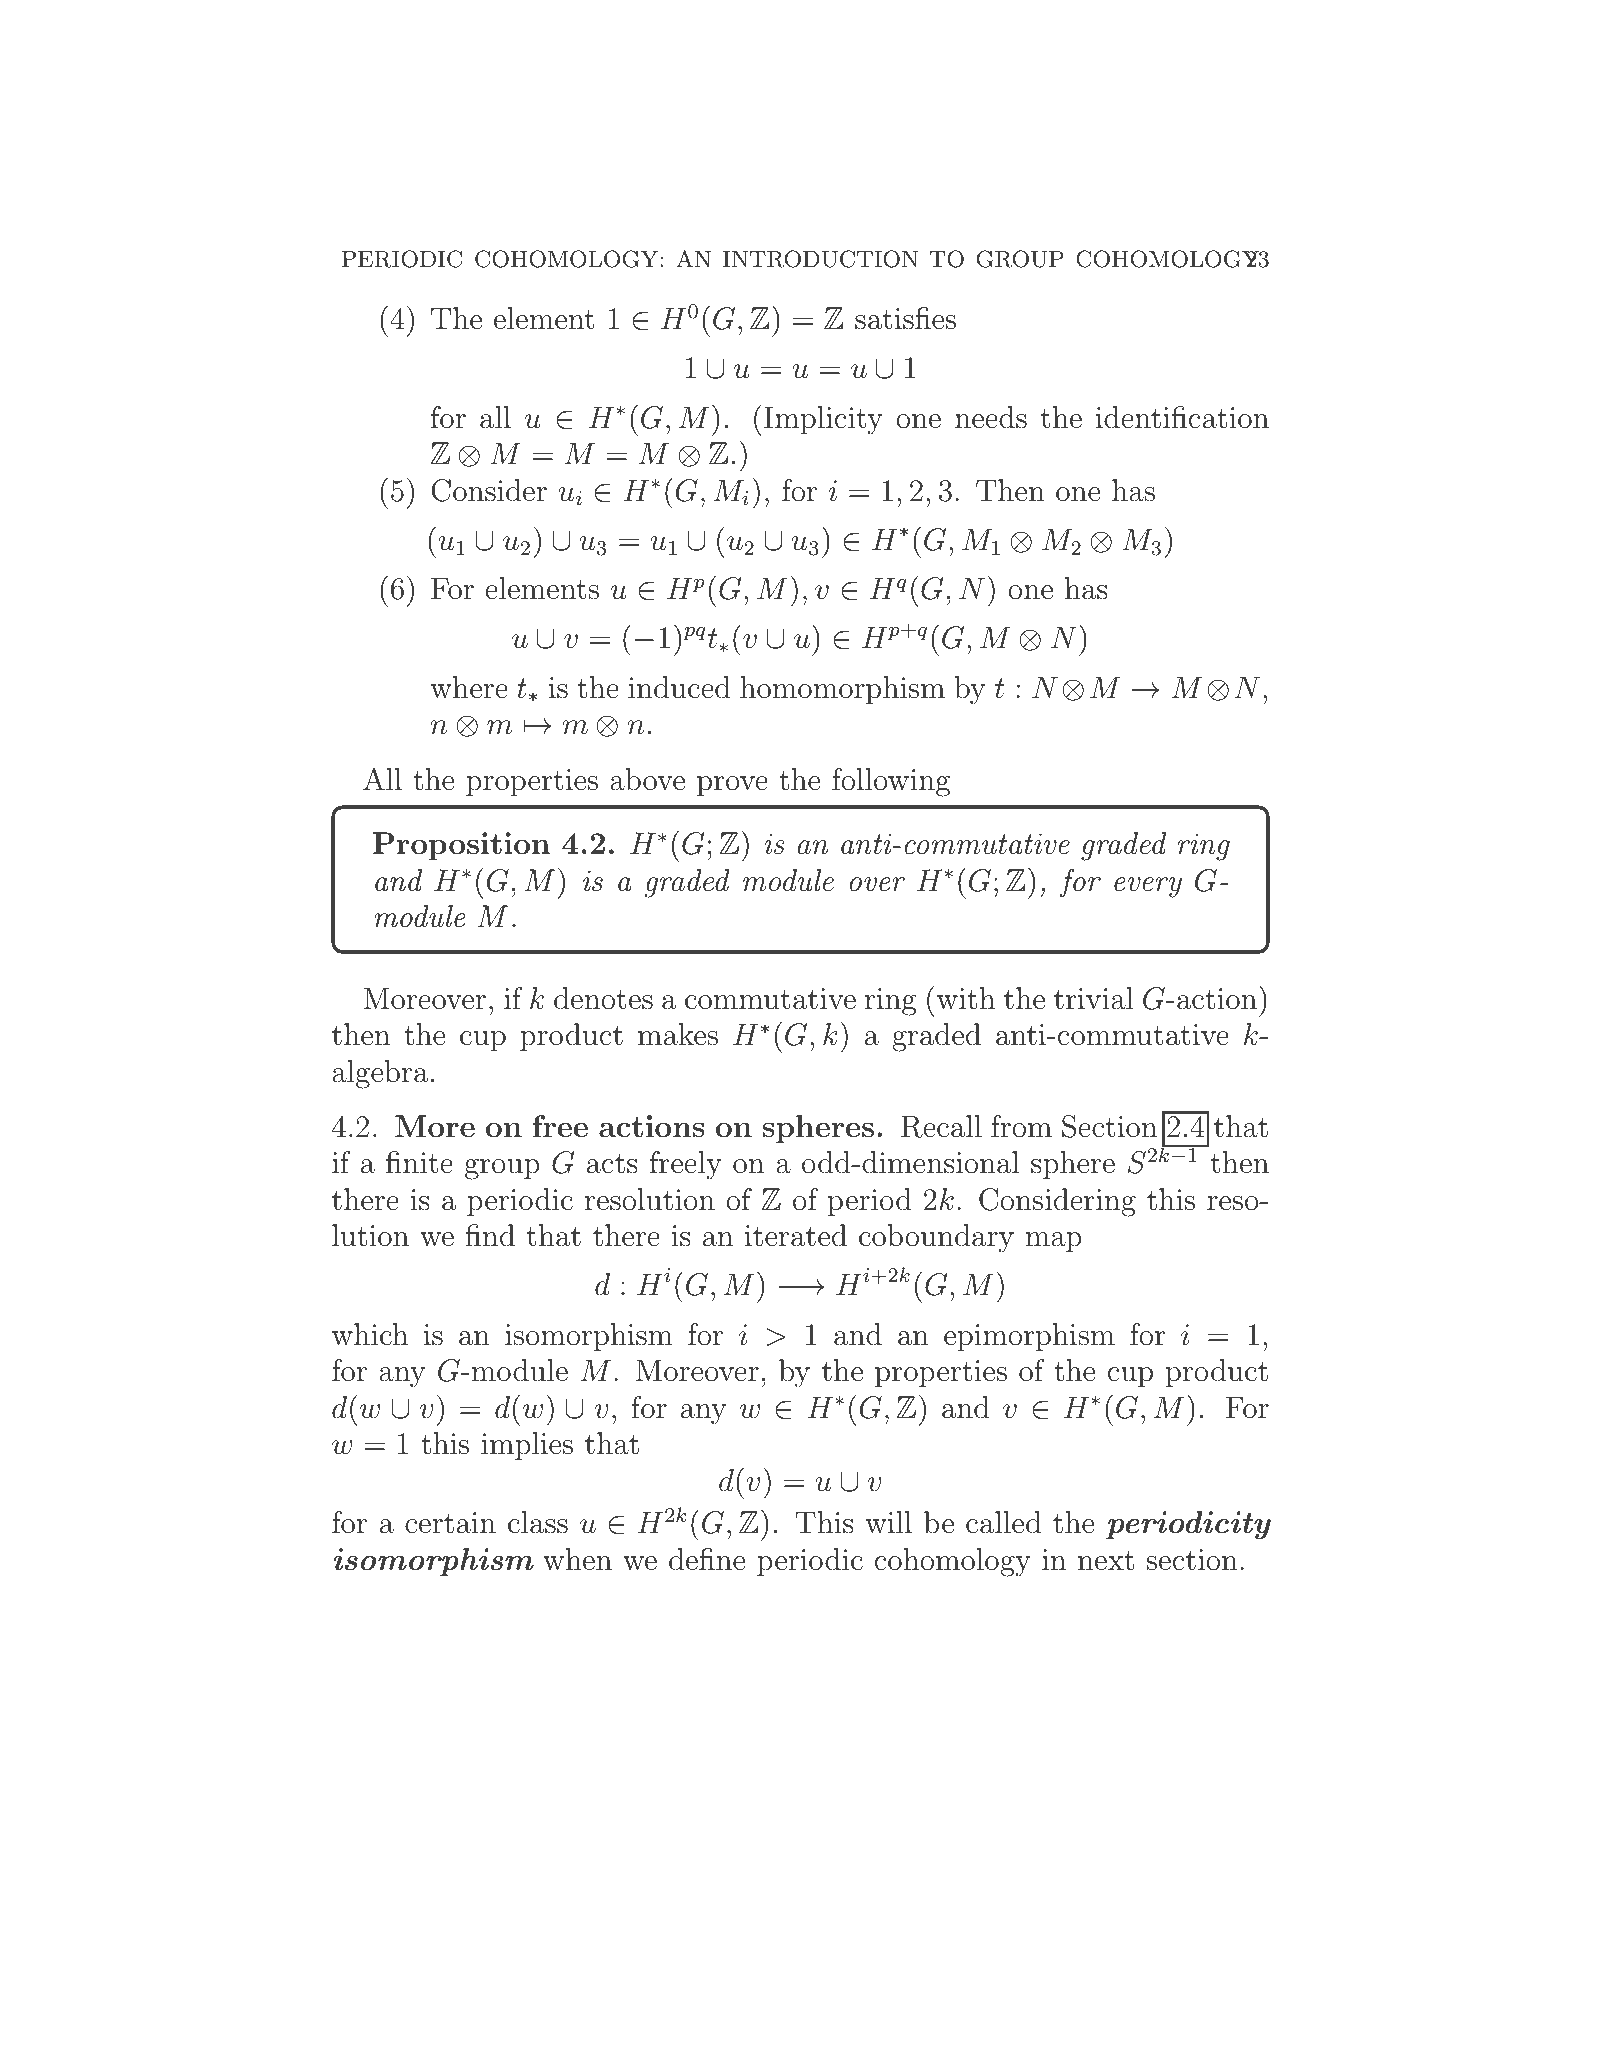 The image size is (1601, 2072). Describe the element at coordinates (461, 846) in the page. I see `Proposition` at that location.
